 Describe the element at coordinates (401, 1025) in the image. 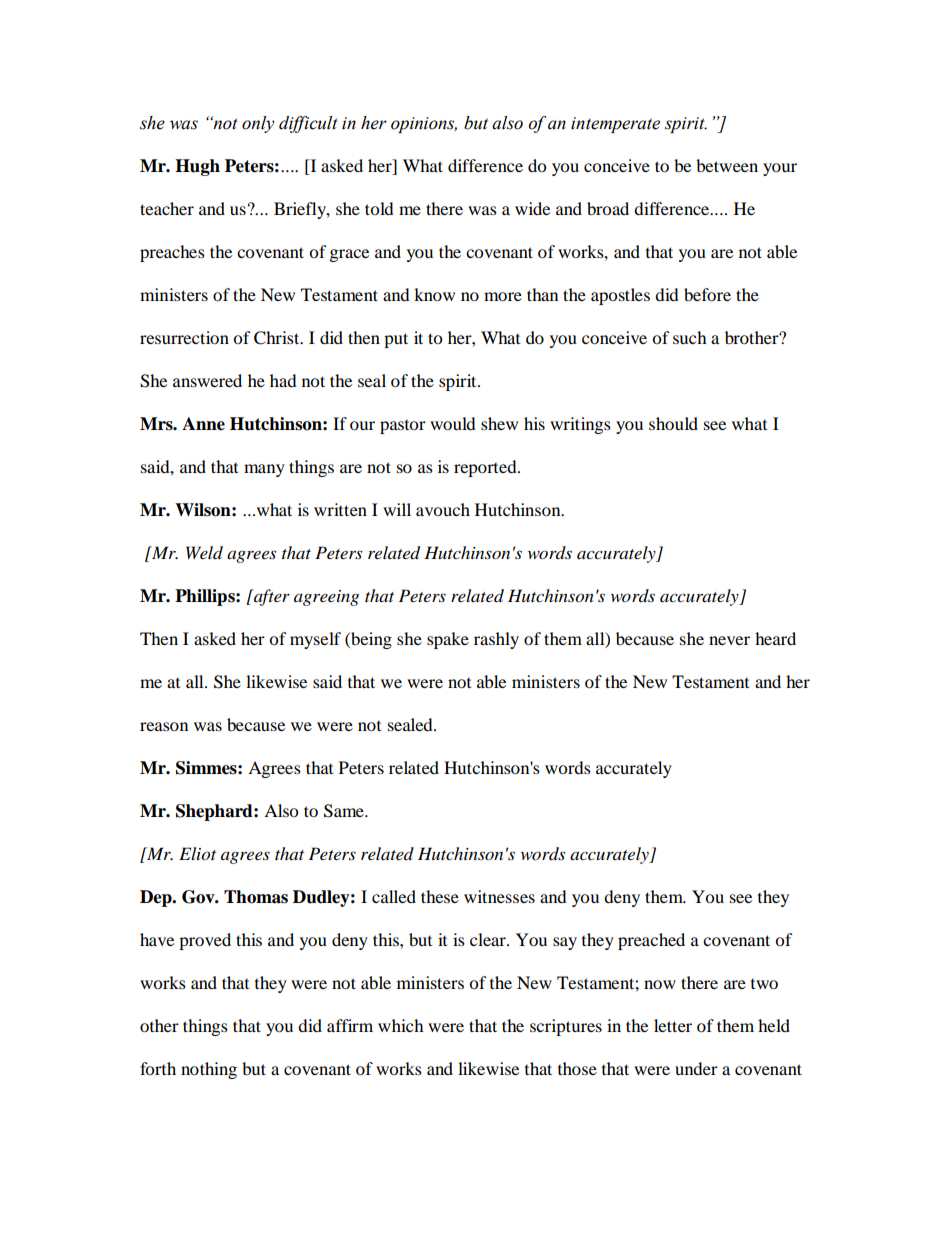

I see `which` at that location.
